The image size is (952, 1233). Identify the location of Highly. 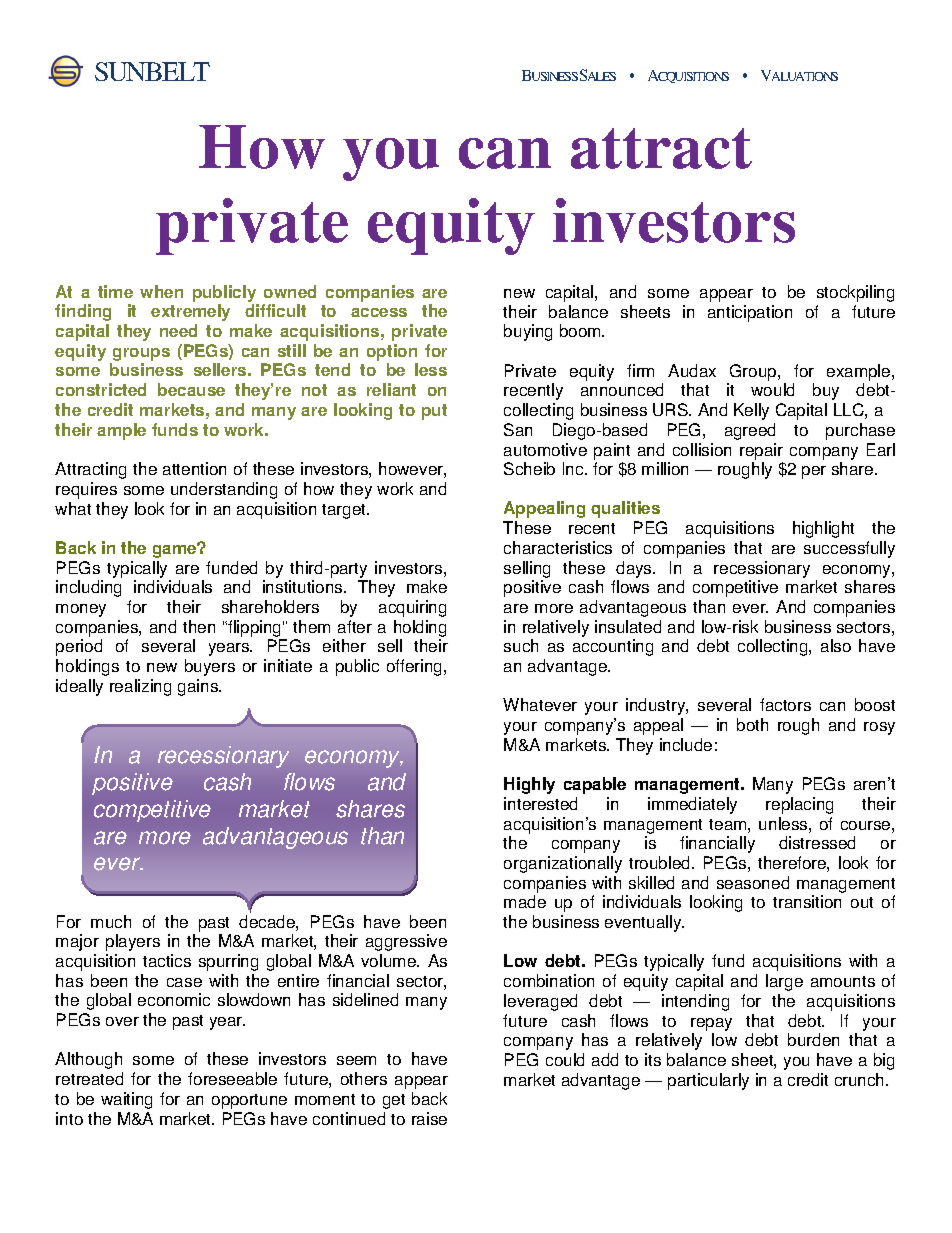
(529, 785).
